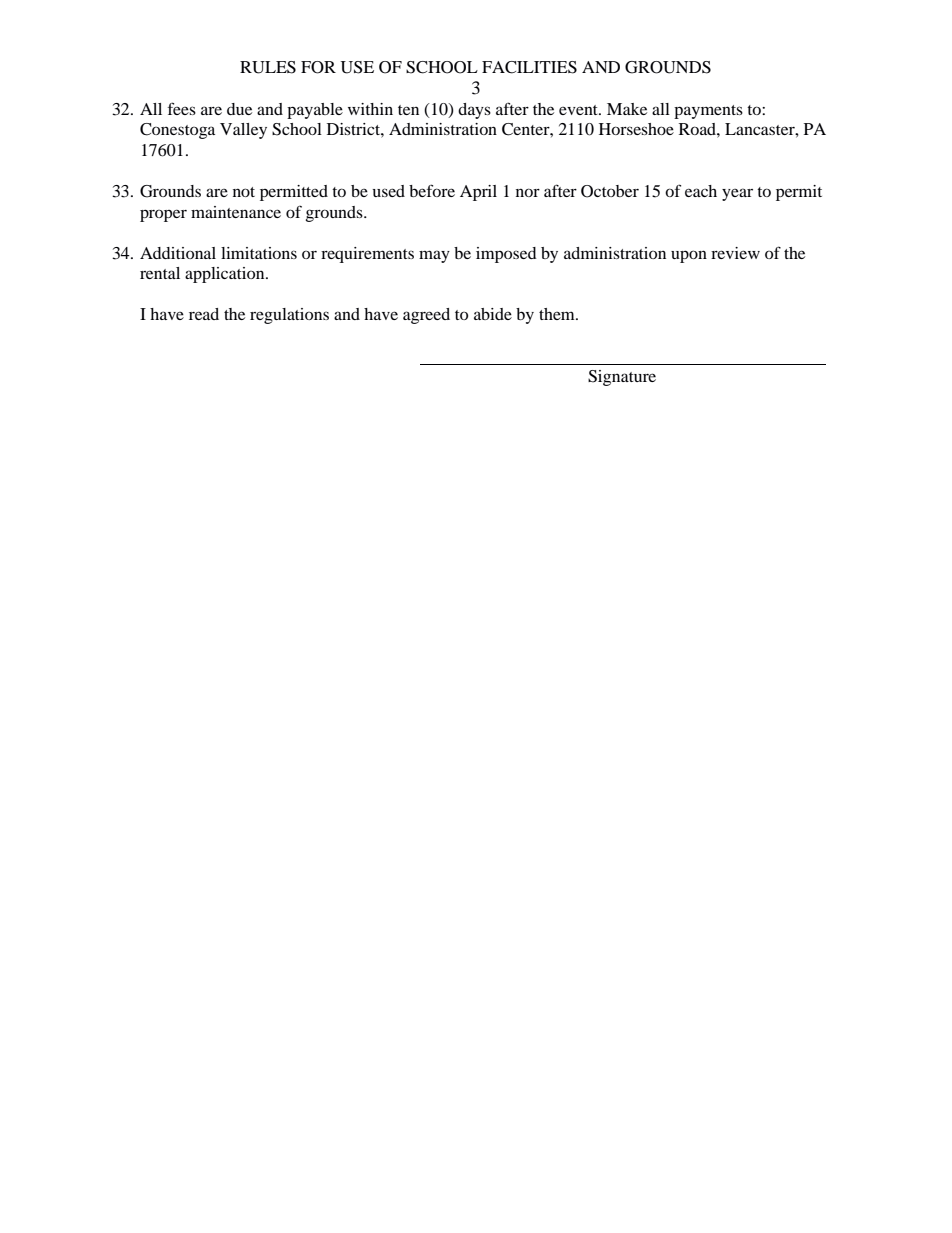  Describe the element at coordinates (478, 193) in the page. I see `April` at that location.
